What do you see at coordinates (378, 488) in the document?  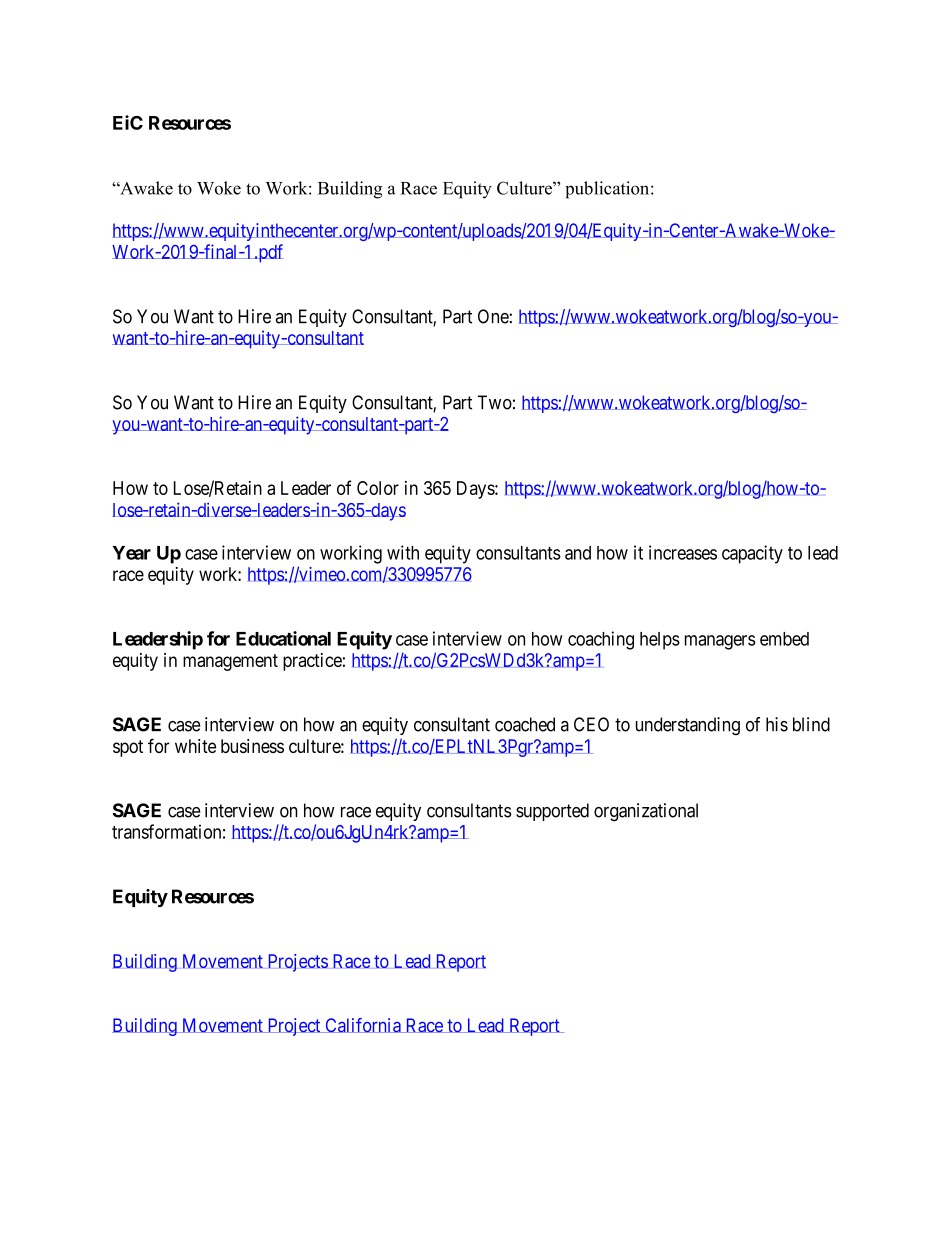 I see `Color` at bounding box center [378, 488].
